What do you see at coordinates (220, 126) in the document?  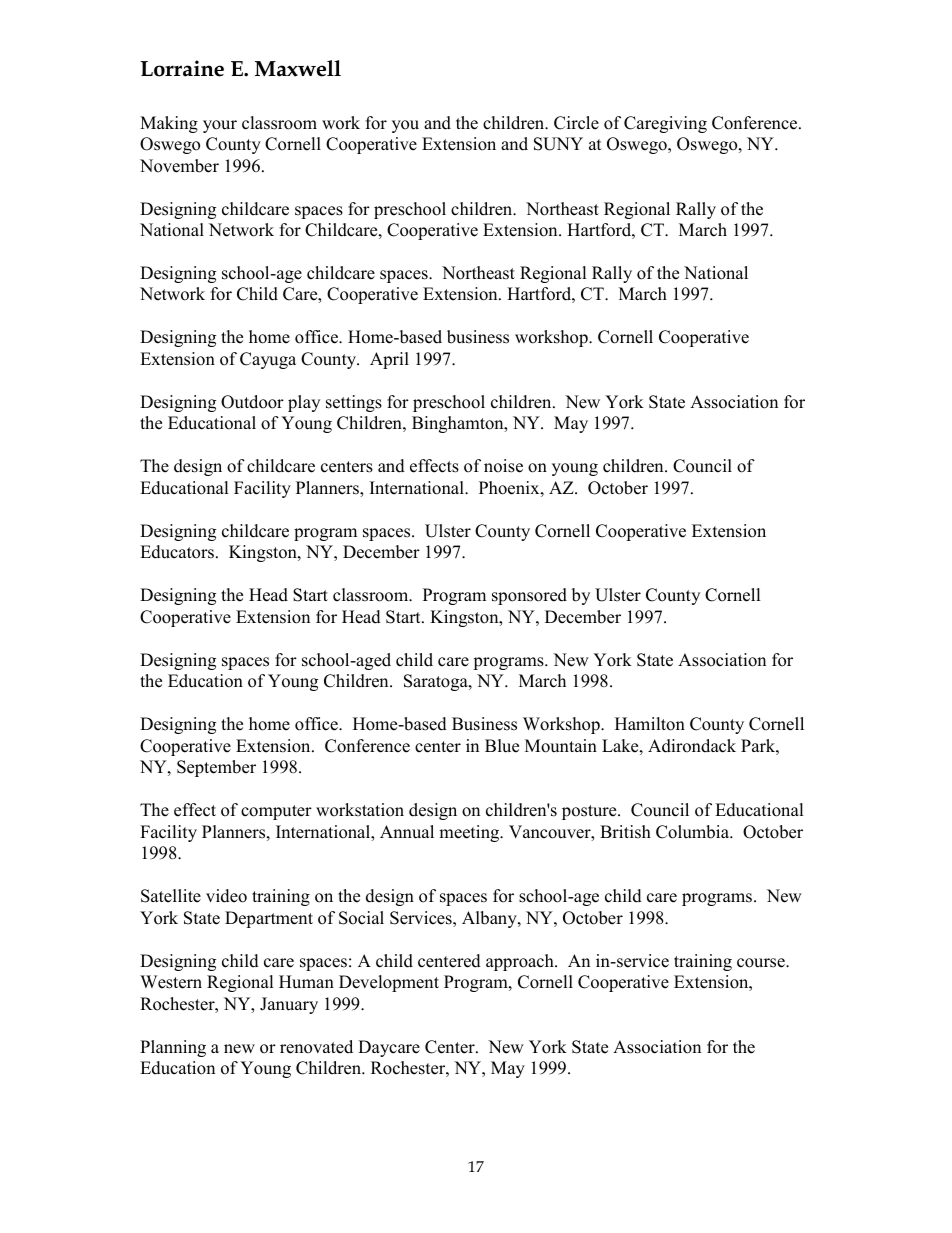 I see `your` at bounding box center [220, 126].
